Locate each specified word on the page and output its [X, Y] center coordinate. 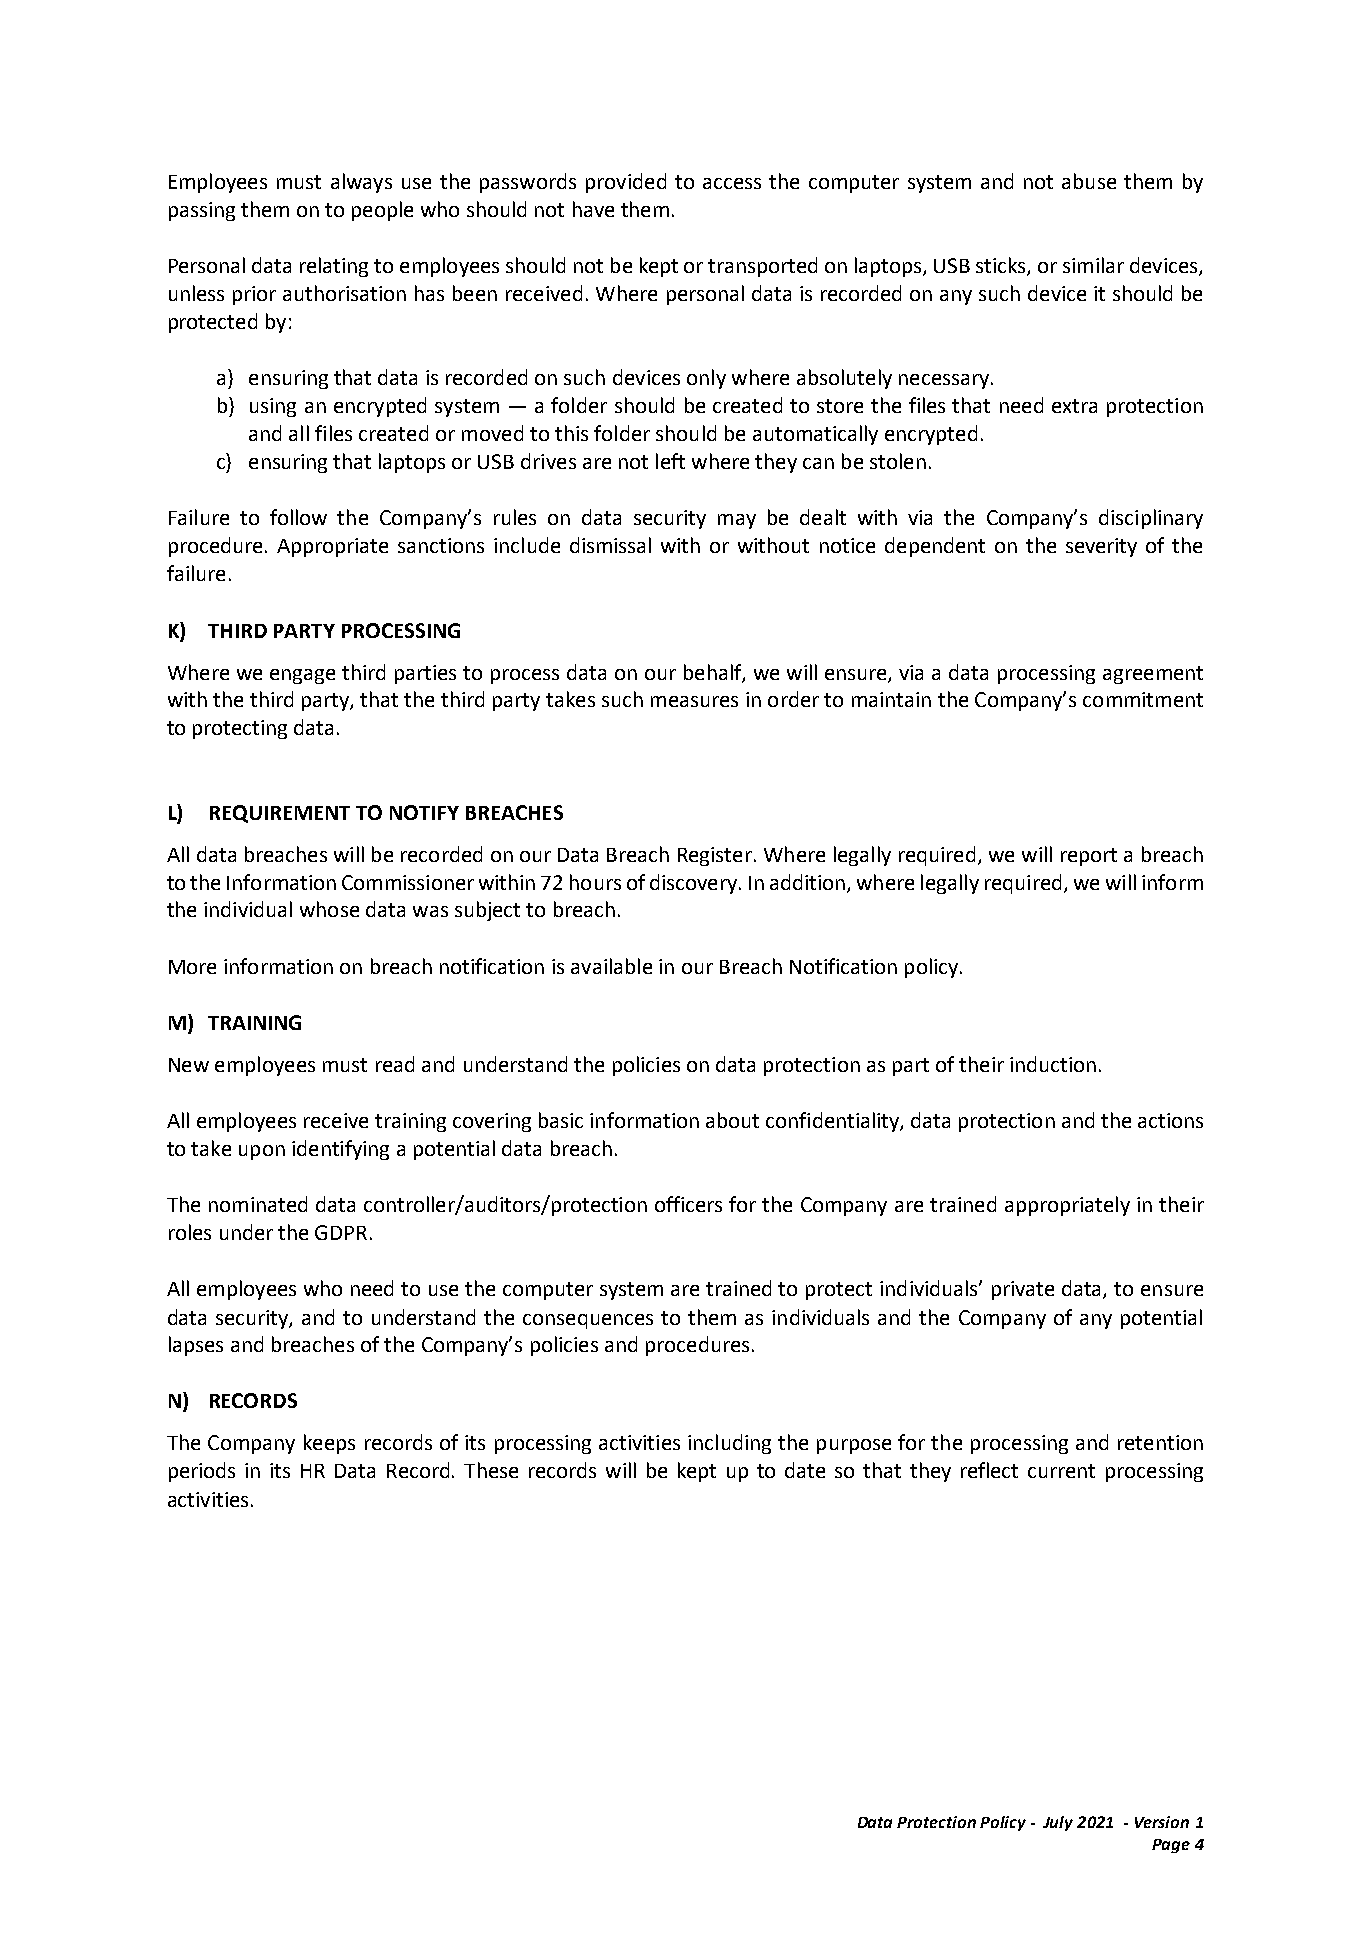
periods [202, 1472]
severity [1101, 547]
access [732, 183]
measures [694, 701]
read [395, 1064]
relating [334, 267]
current [1061, 1471]
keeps [329, 1444]
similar [1093, 265]
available [611, 966]
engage [302, 676]
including [729, 1444]
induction [1053, 1064]
